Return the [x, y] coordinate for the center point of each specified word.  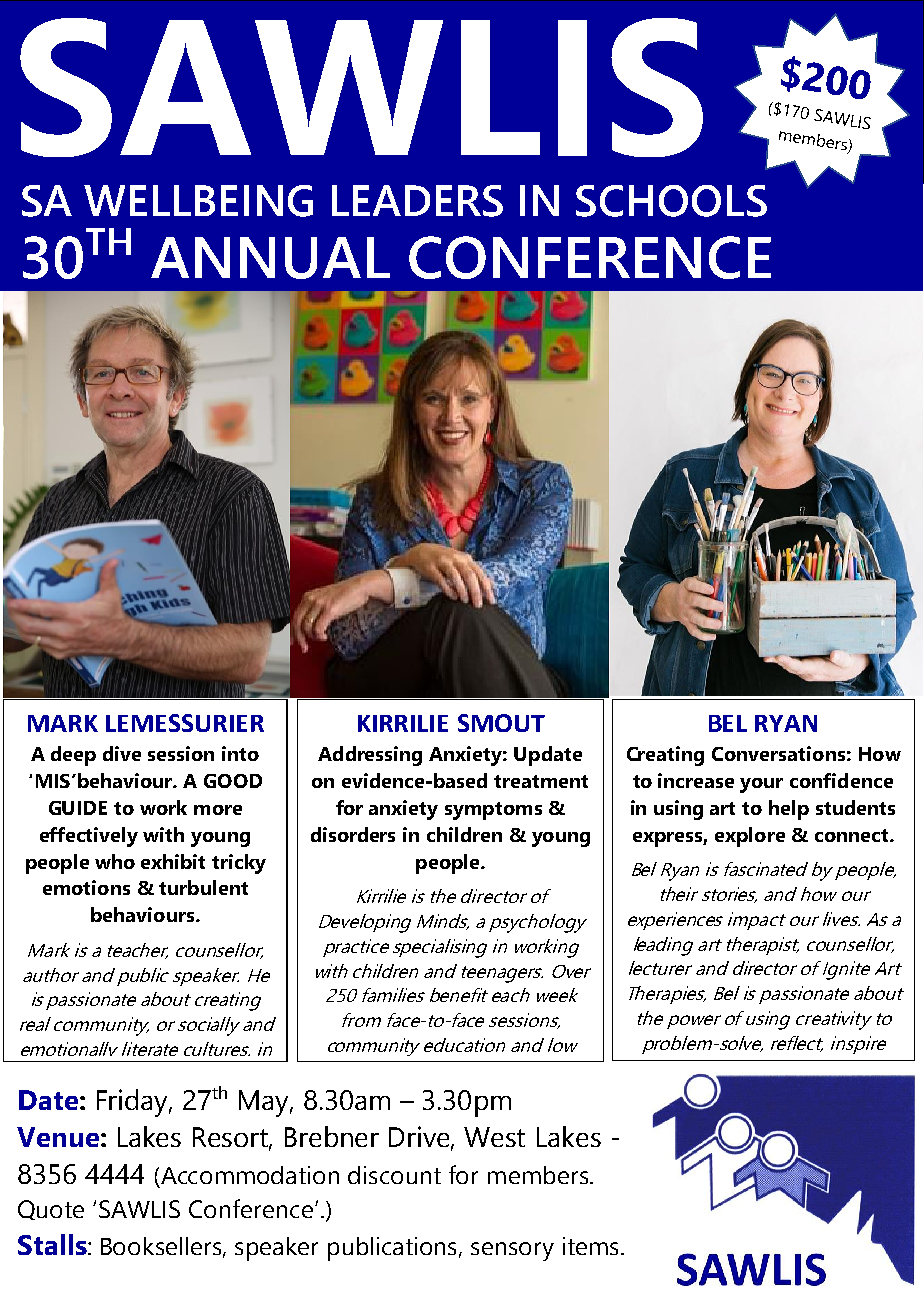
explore [750, 837]
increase [696, 780]
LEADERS [417, 201]
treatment [541, 781]
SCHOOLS [671, 201]
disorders [353, 834]
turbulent [203, 887]
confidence [841, 780]
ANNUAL [270, 258]
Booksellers [162, 1247]
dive [122, 753]
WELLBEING [198, 201]
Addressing [370, 756]
